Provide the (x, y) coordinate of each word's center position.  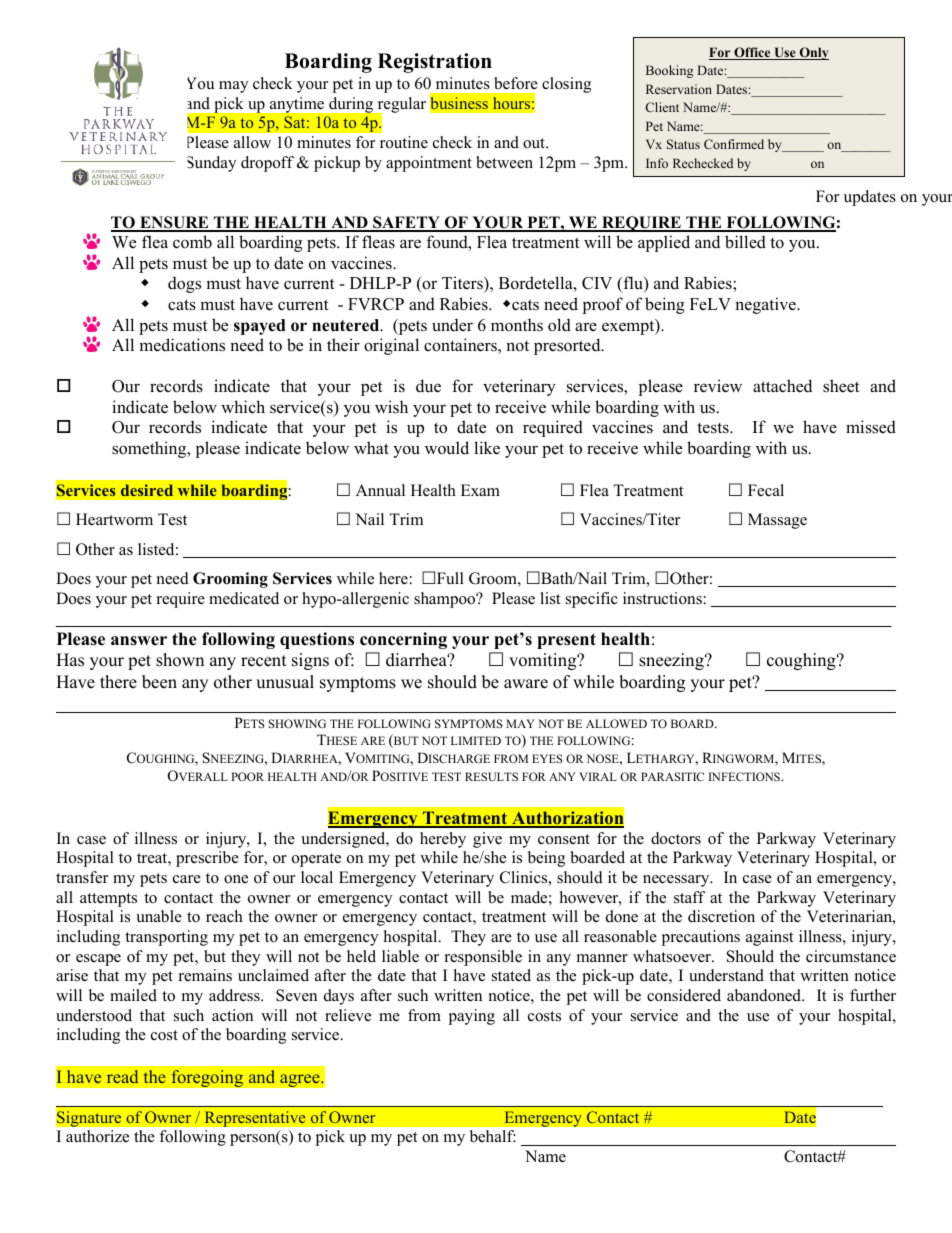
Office (752, 53)
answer (139, 641)
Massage (777, 521)
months (517, 325)
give (487, 840)
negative (766, 305)
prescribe (207, 859)
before (516, 83)
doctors (676, 838)
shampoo (446, 600)
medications (182, 345)
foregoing (207, 1078)
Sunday (211, 164)
